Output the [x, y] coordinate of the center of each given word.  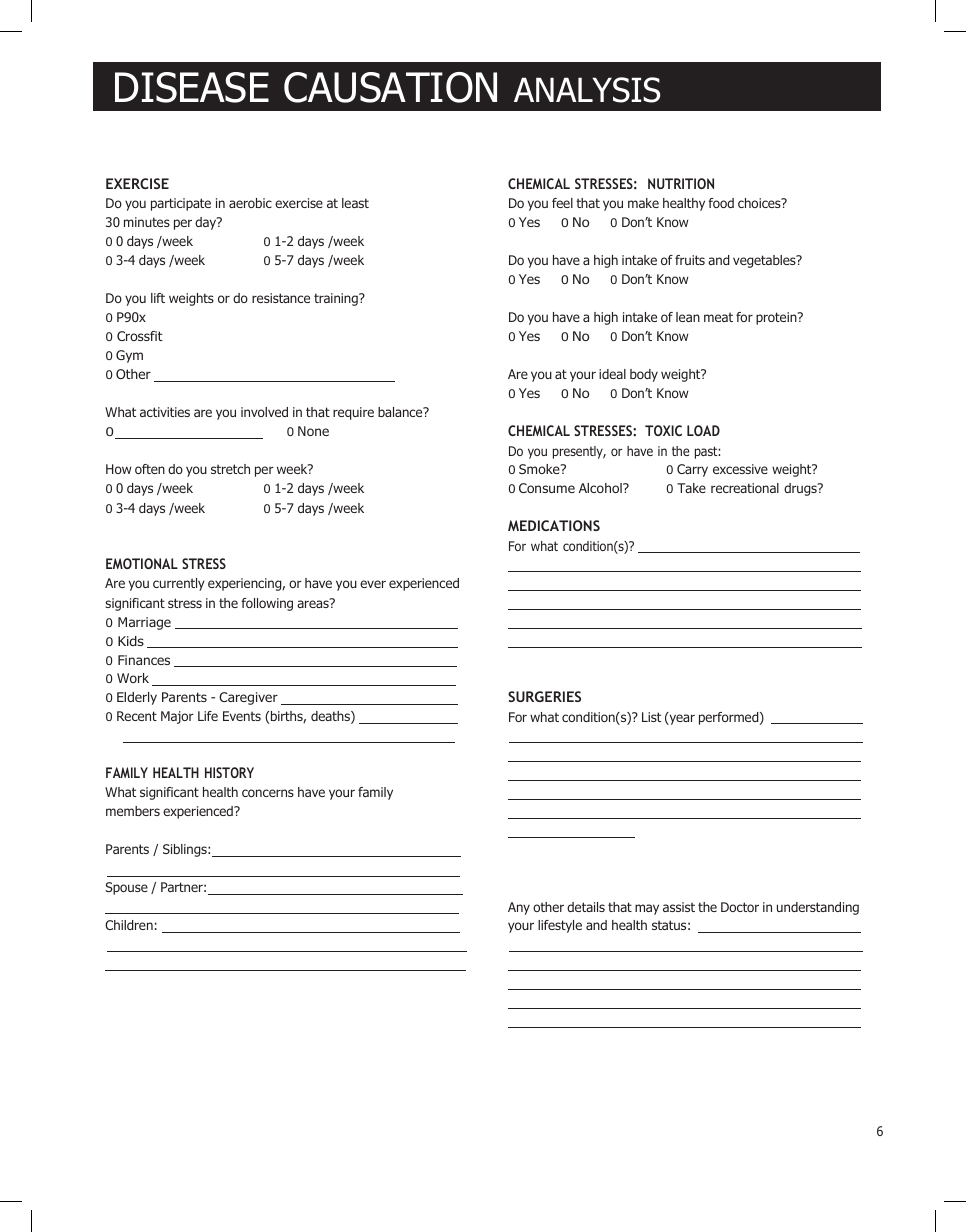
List [651, 717]
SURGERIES [544, 696]
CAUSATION [390, 87]
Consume [547, 488]
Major [177, 717]
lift [158, 298]
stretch [230, 469]
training [337, 299]
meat [718, 317]
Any [519, 908]
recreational [745, 488]
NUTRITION [681, 183]
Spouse [126, 888]
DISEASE [192, 87]
